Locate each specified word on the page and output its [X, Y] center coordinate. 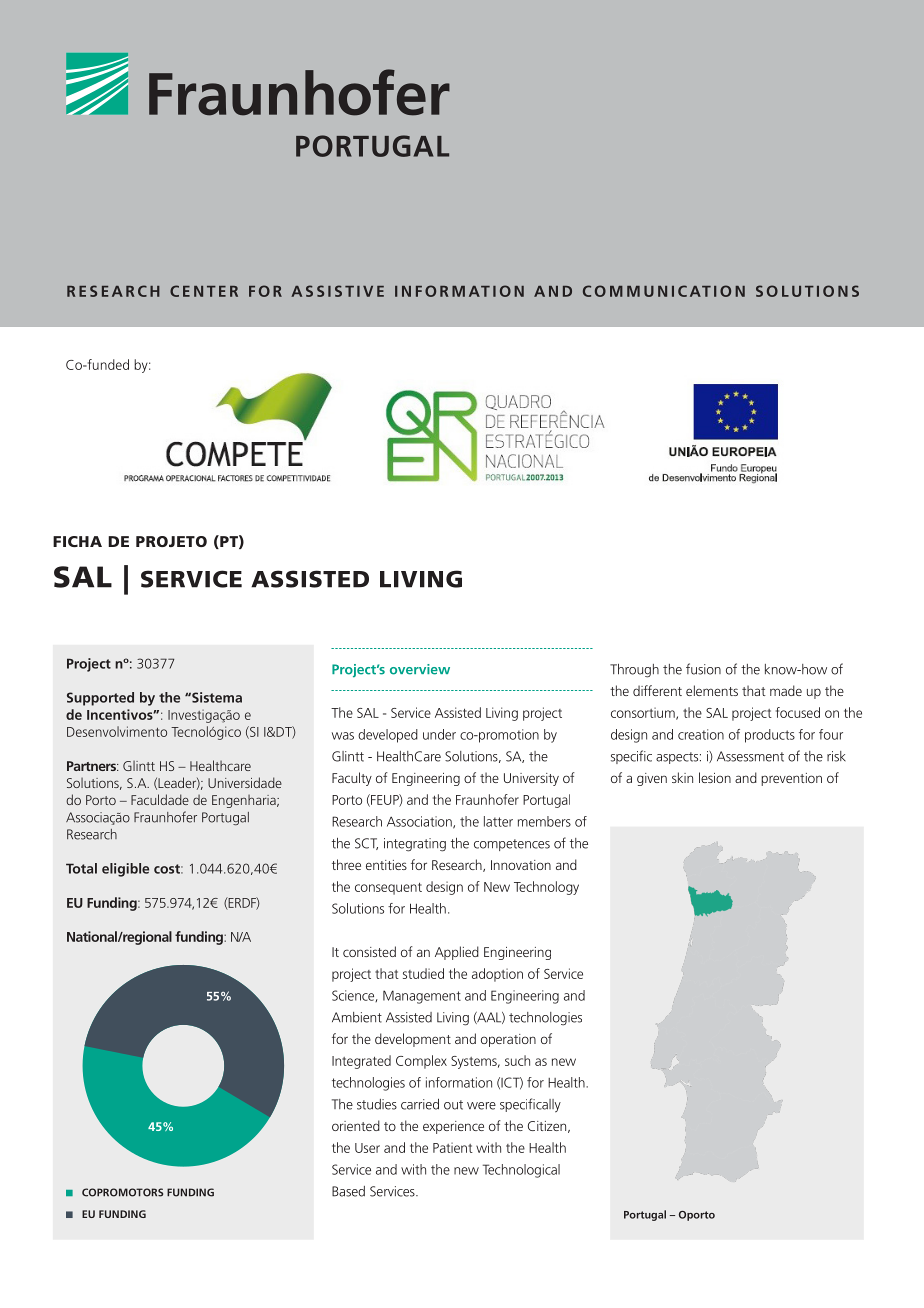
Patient [453, 1147]
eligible [125, 870]
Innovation [521, 865]
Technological [521, 1171]
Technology [546, 888]
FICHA [77, 541]
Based [348, 1191]
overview [420, 669]
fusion [703, 669]
